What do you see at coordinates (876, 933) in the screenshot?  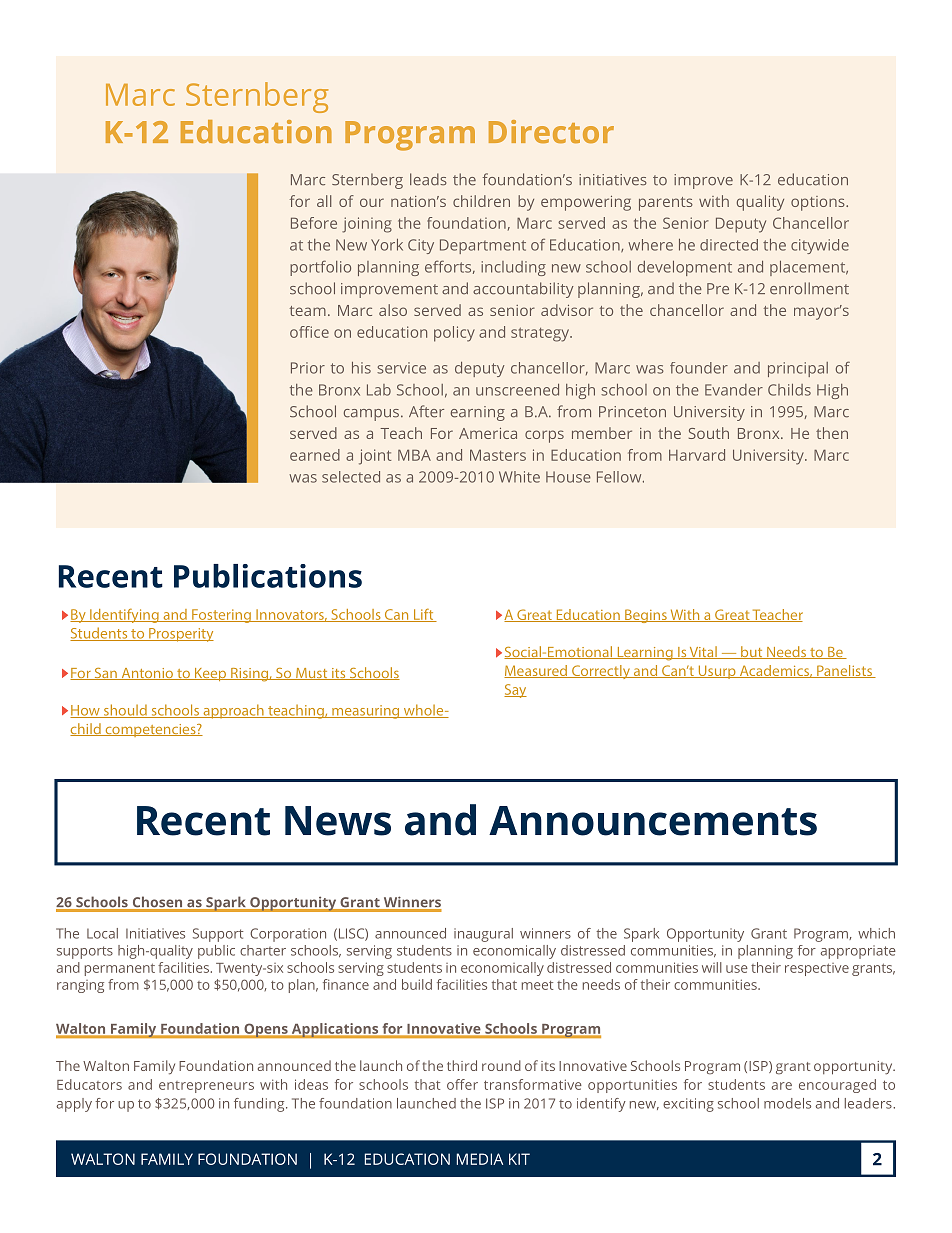 I see `which` at bounding box center [876, 933].
